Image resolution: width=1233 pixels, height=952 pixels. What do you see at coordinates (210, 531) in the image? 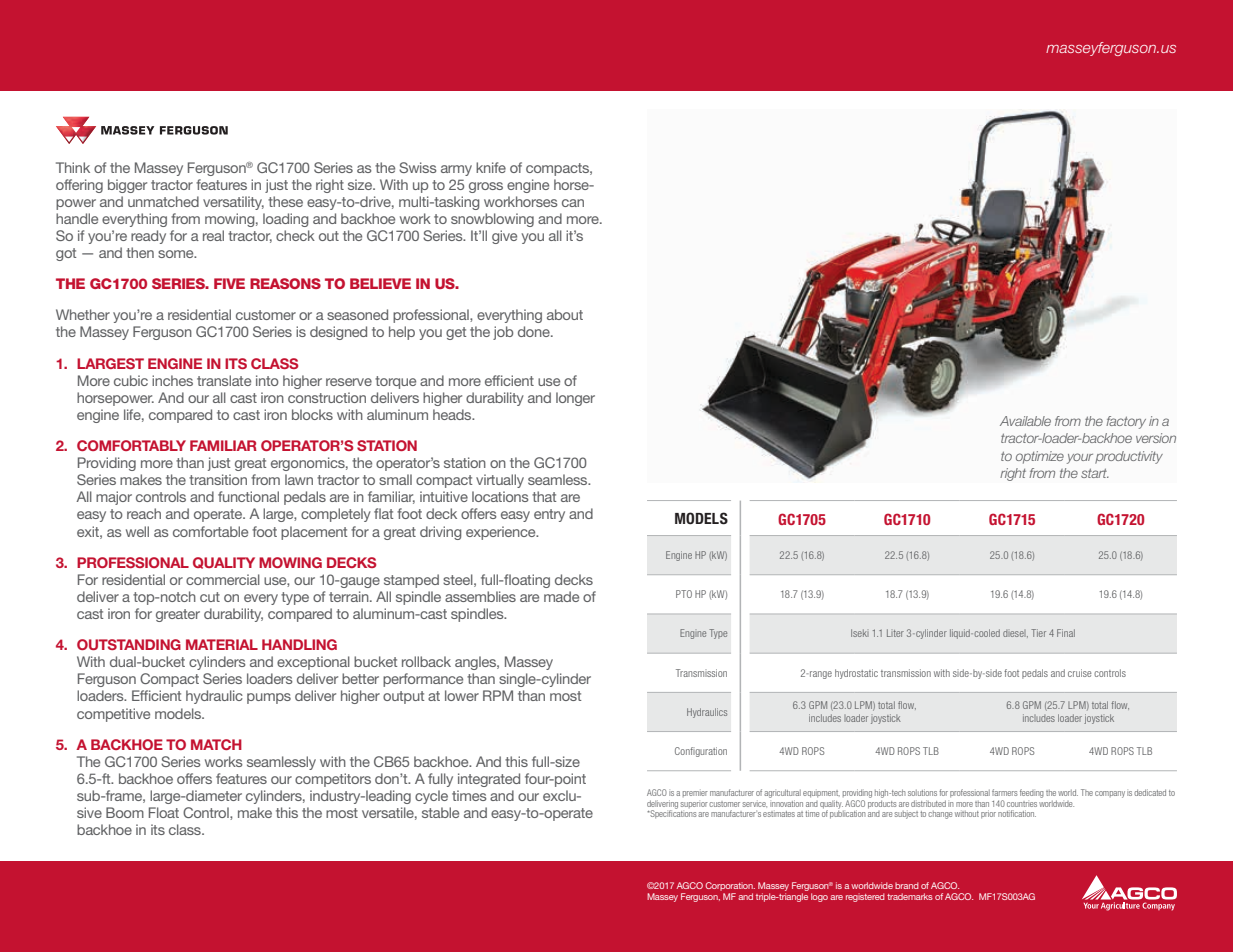
I see `comfortable` at bounding box center [210, 531].
